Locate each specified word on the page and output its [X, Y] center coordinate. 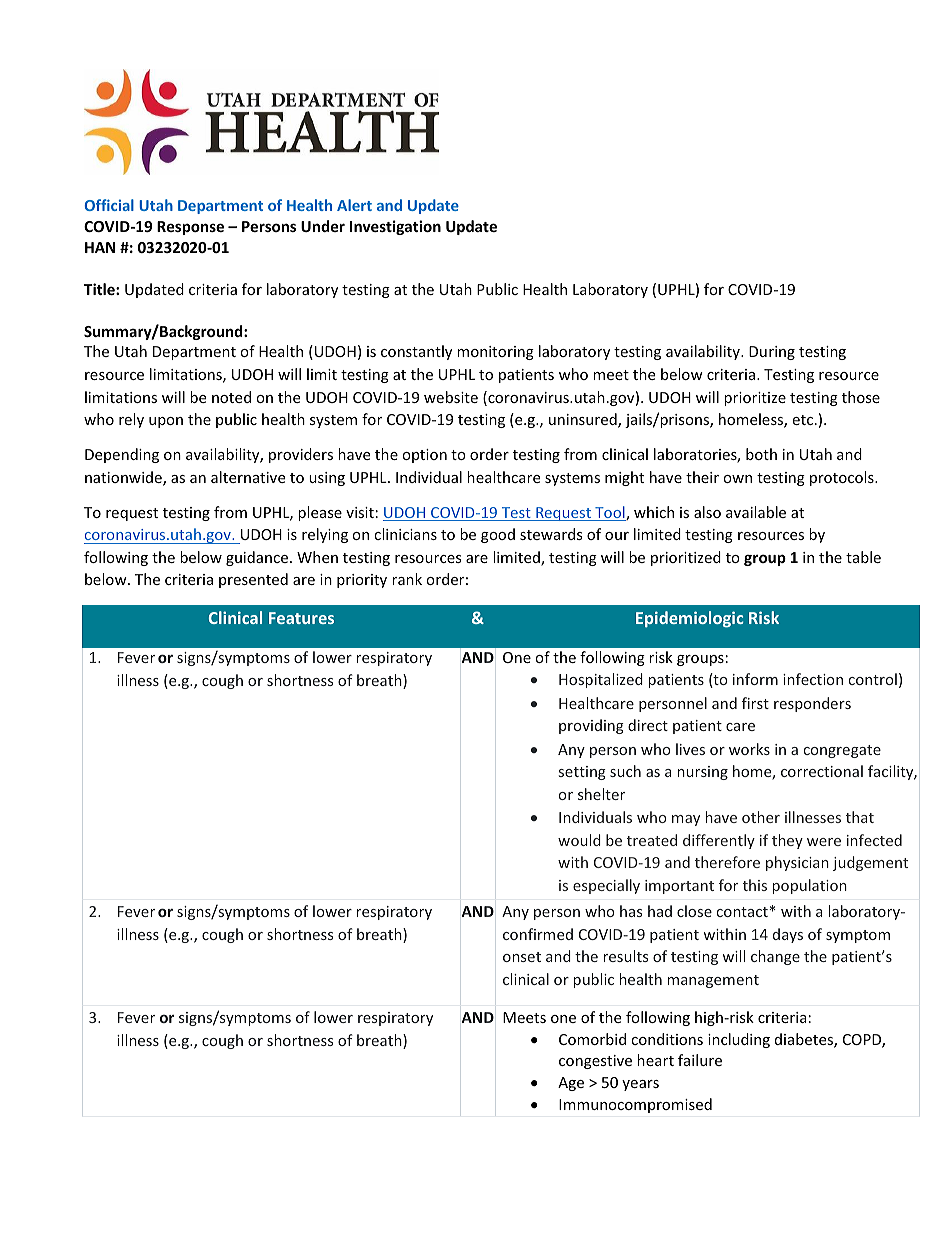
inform [755, 679]
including [739, 1040]
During [772, 353]
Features [301, 618]
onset [522, 957]
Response [190, 228]
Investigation [395, 227]
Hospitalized [601, 680]
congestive [595, 1062]
